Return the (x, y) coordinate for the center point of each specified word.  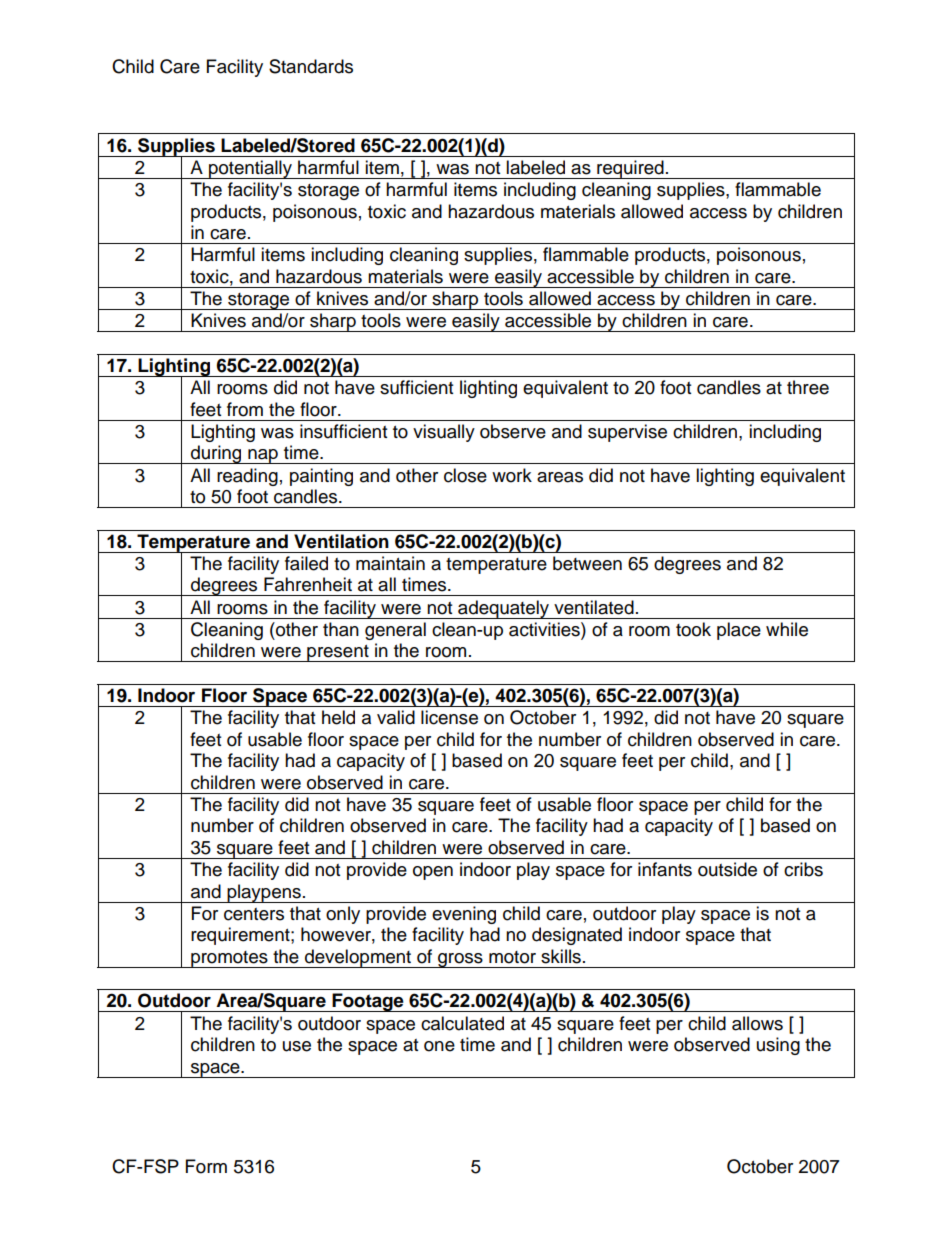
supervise (627, 433)
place (739, 631)
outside (727, 869)
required (630, 169)
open (433, 873)
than (341, 629)
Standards (311, 66)
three (808, 387)
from (245, 409)
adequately (504, 609)
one (439, 1046)
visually (444, 433)
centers (254, 914)
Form (206, 1166)
